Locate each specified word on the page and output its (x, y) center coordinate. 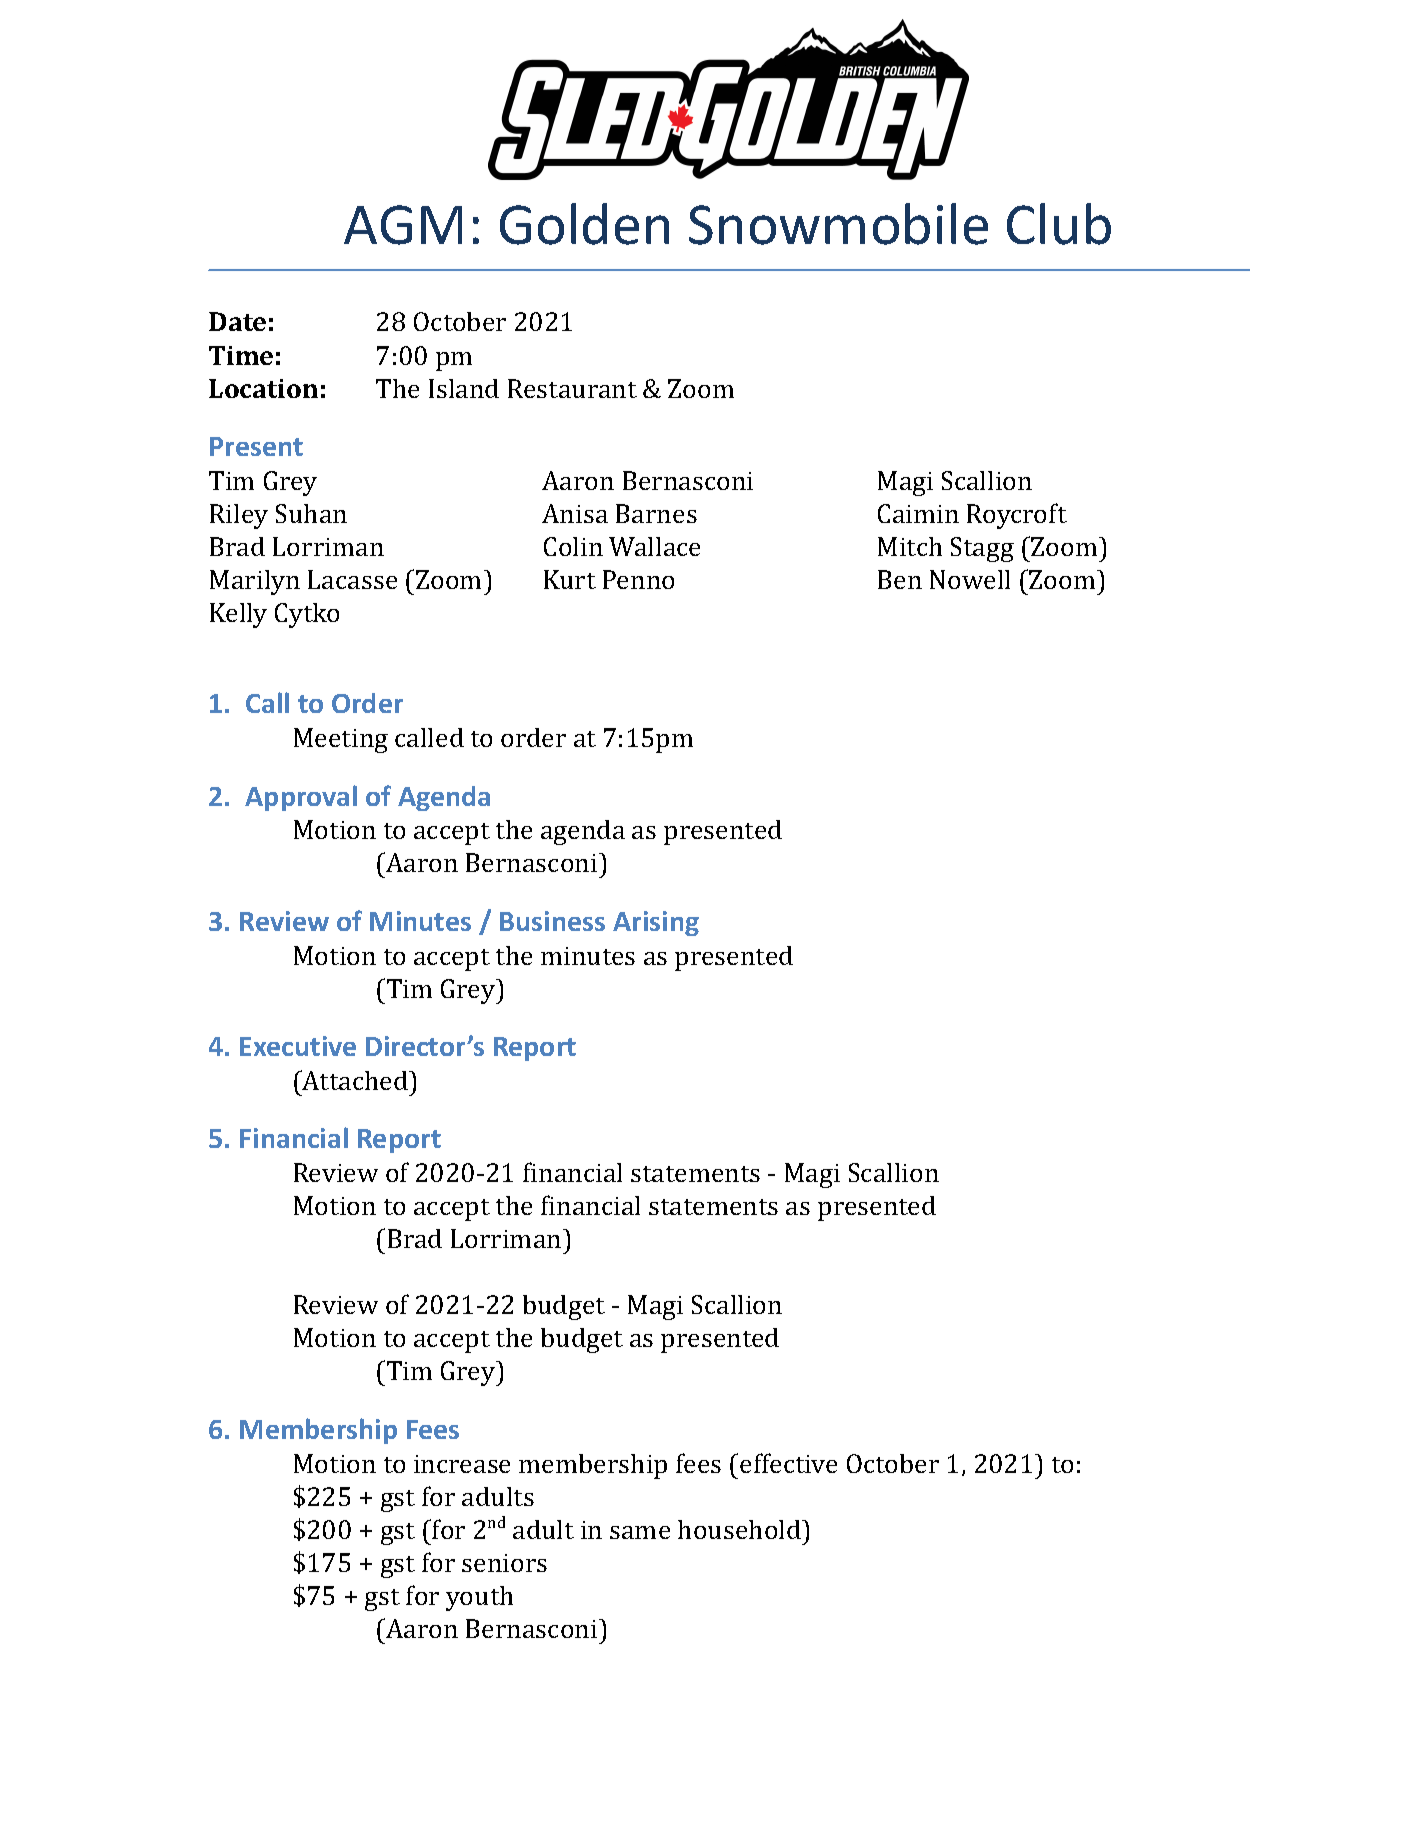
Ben (900, 579)
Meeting (341, 740)
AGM (403, 225)
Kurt (570, 579)
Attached (355, 1080)
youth (479, 1598)
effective (788, 1463)
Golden (584, 224)
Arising (656, 923)
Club (1059, 224)
